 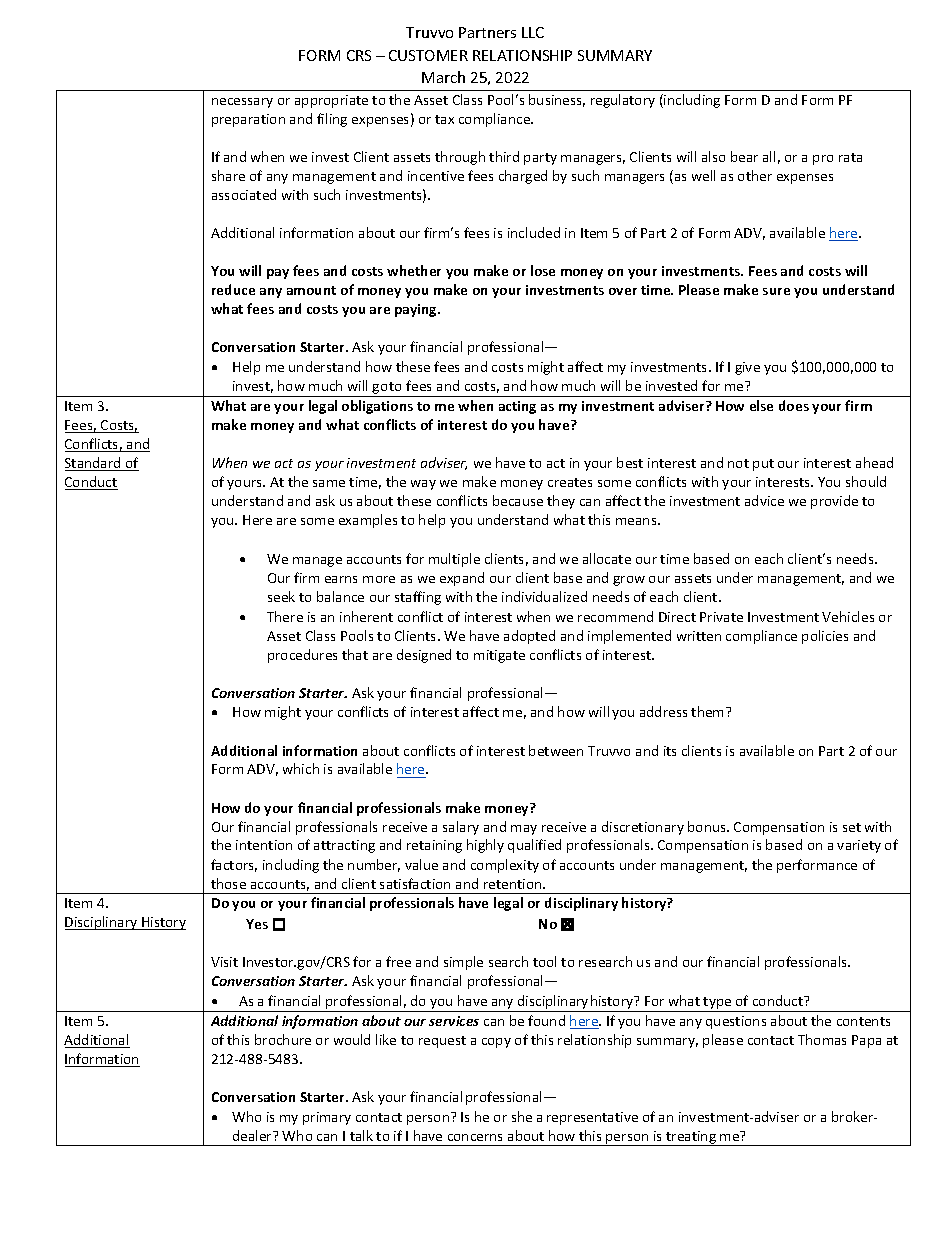 I want to click on sure, so click(x=776, y=291).
